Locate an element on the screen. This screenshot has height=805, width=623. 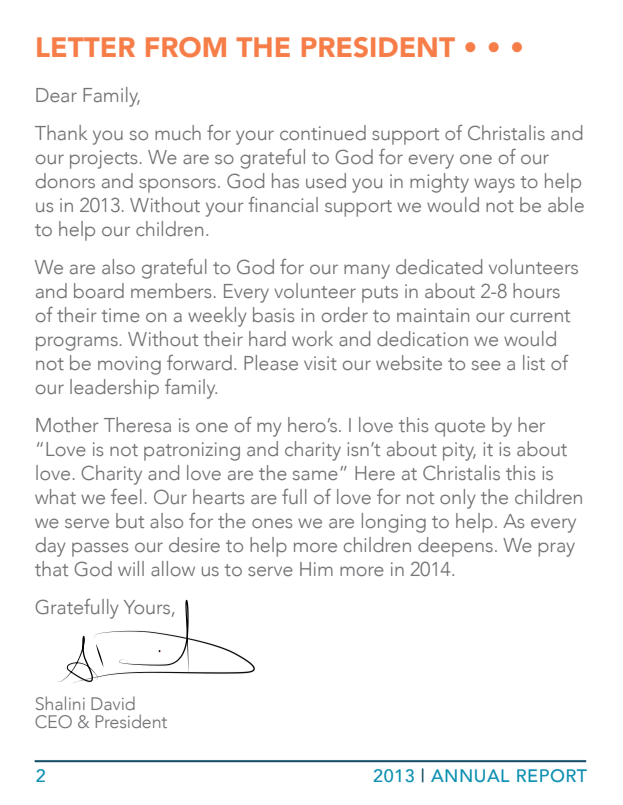
leadership is located at coordinates (114, 389).
